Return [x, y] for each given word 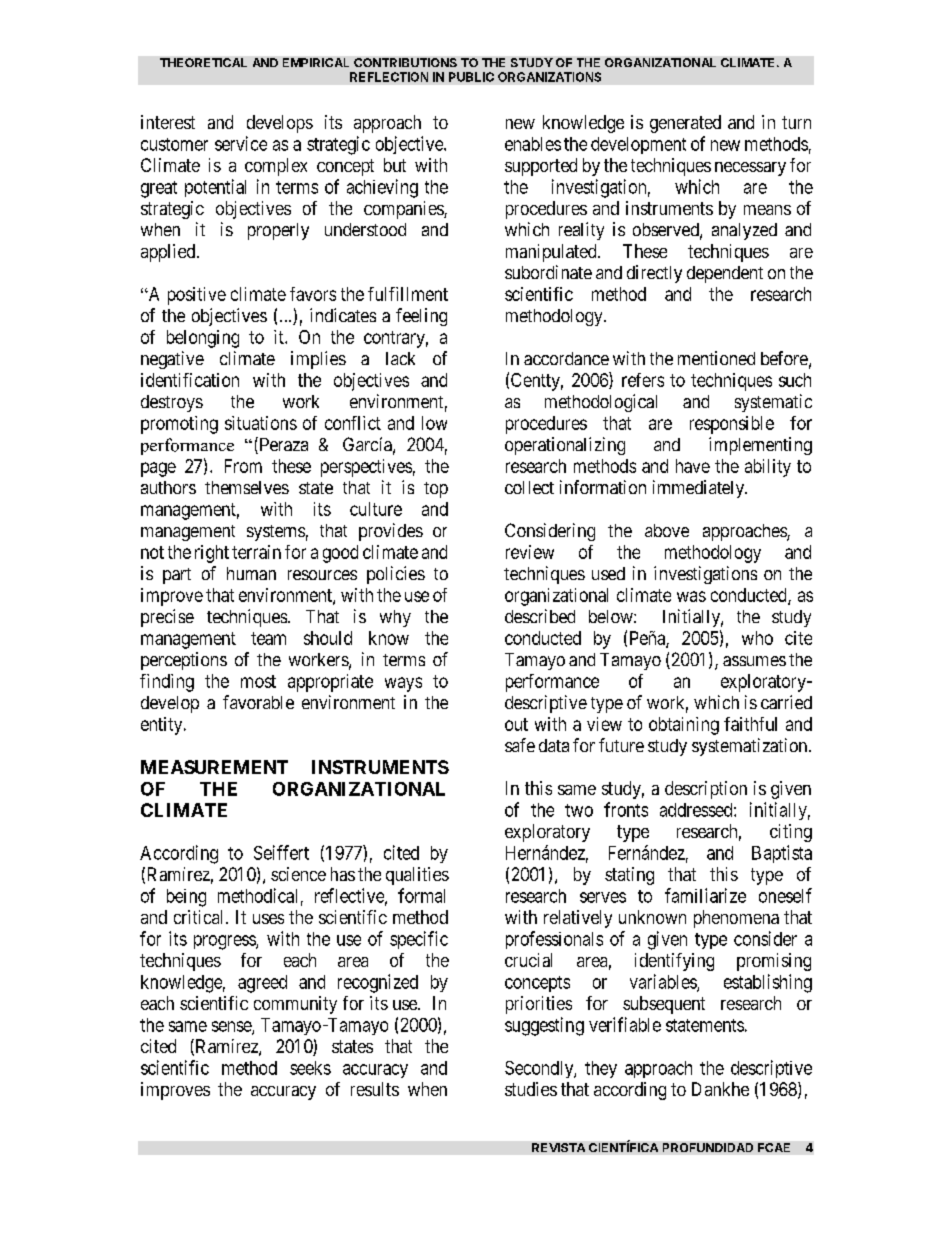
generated [685, 124]
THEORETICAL [203, 62]
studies [531, 1089]
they [601, 1069]
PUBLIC [471, 77]
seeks [310, 1068]
